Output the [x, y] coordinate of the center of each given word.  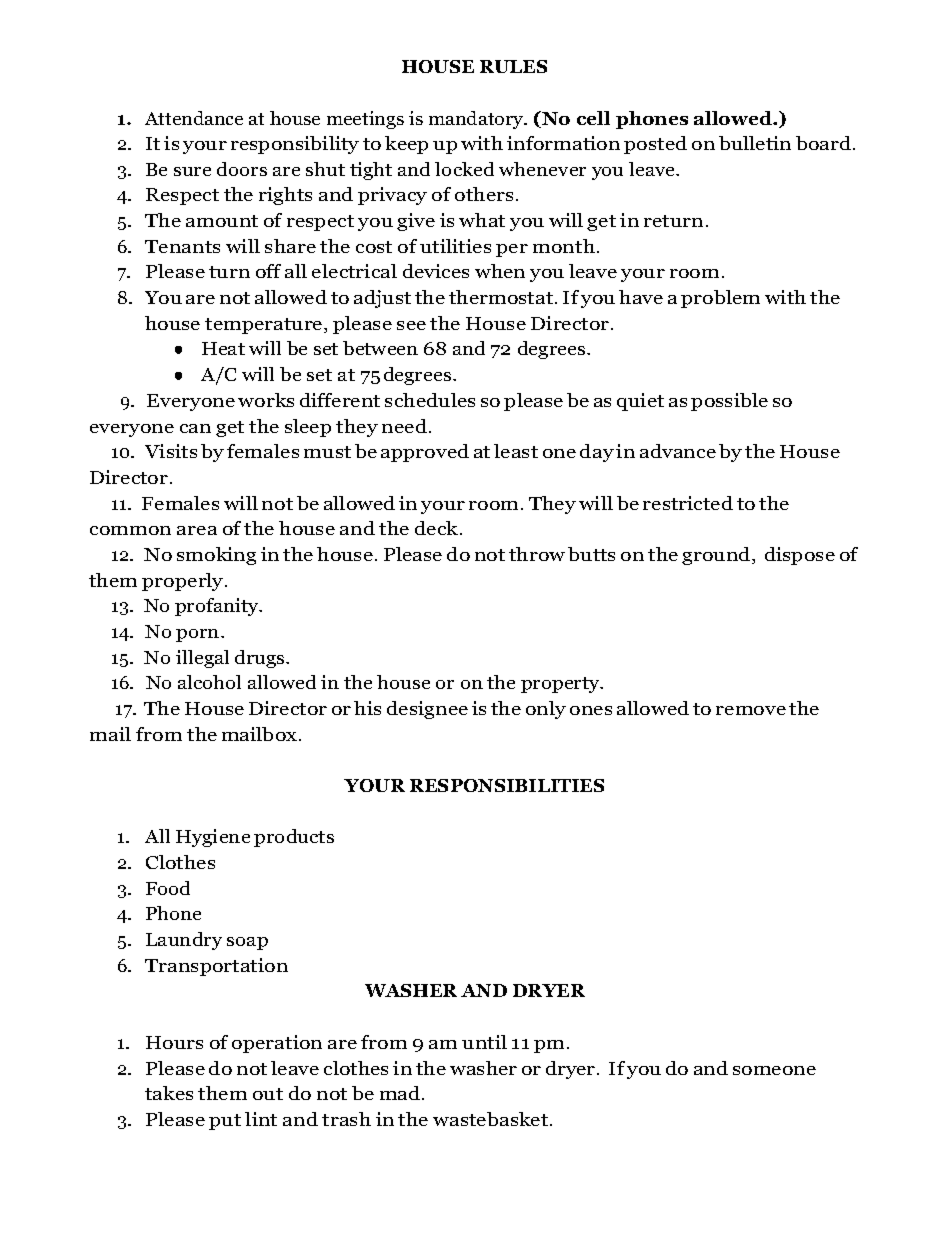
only [546, 710]
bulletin [755, 143]
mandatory [477, 120]
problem [720, 299]
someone [774, 1070]
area [197, 530]
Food [168, 888]
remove [751, 710]
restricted [688, 503]
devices [436, 271]
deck [438, 528]
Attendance [194, 118]
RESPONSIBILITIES [507, 785]
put [225, 1122]
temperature [265, 326]
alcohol [209, 682]
